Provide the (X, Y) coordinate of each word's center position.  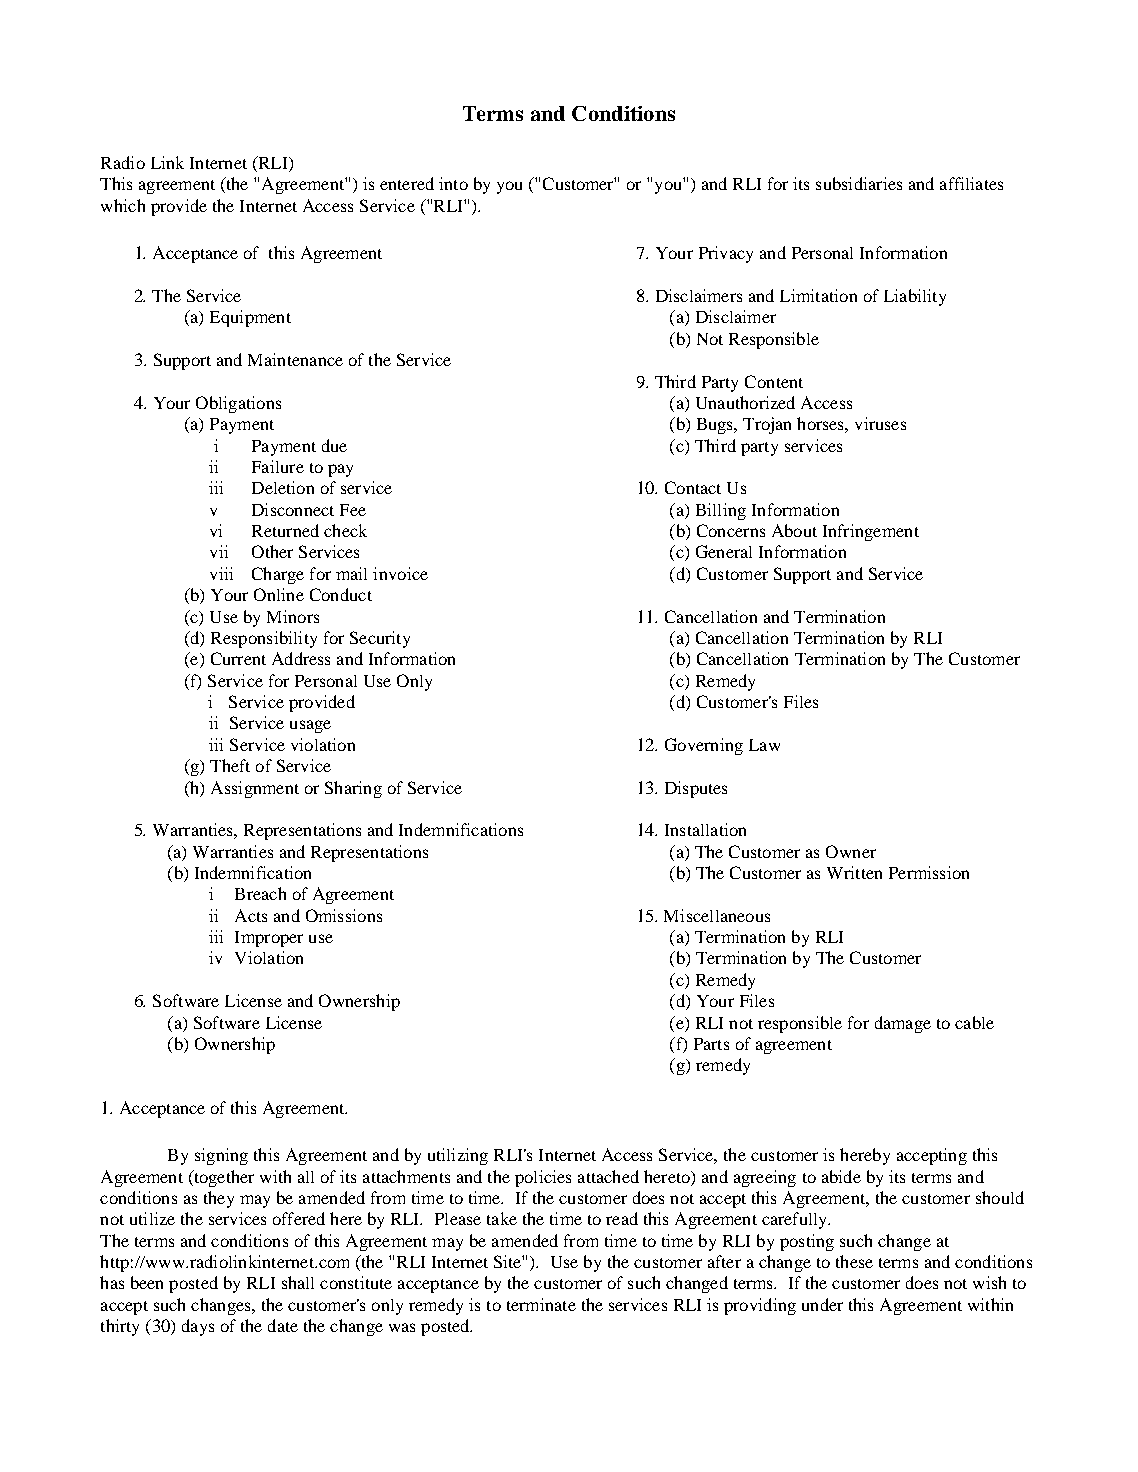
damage (903, 1024)
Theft (230, 765)
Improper (269, 939)
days (198, 1327)
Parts (711, 1044)
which (123, 205)
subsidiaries (859, 183)
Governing (704, 746)
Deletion (283, 487)
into (453, 183)
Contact (693, 487)
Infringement (871, 532)
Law (764, 745)
